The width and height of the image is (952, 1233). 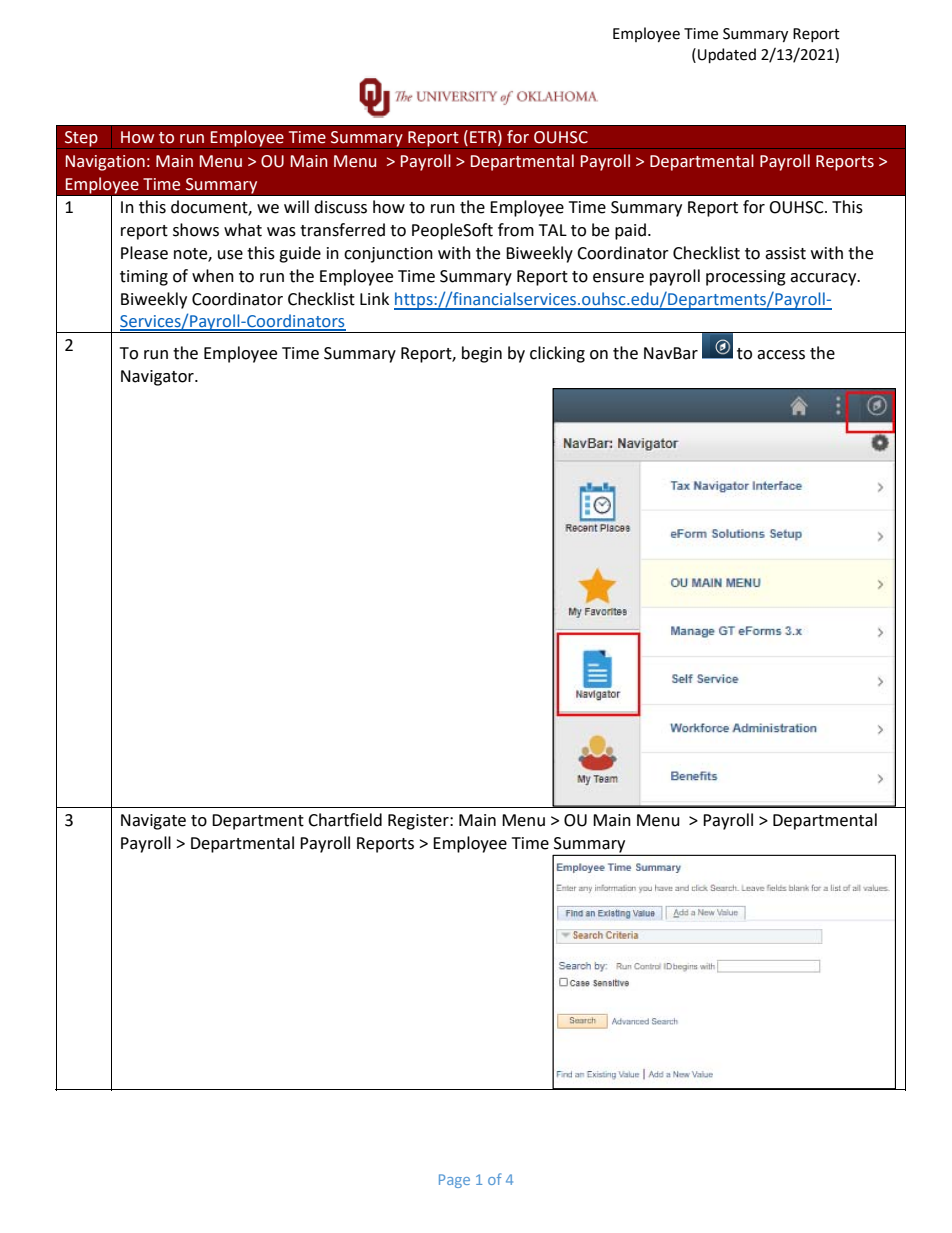 I want to click on timing, so click(x=144, y=278).
